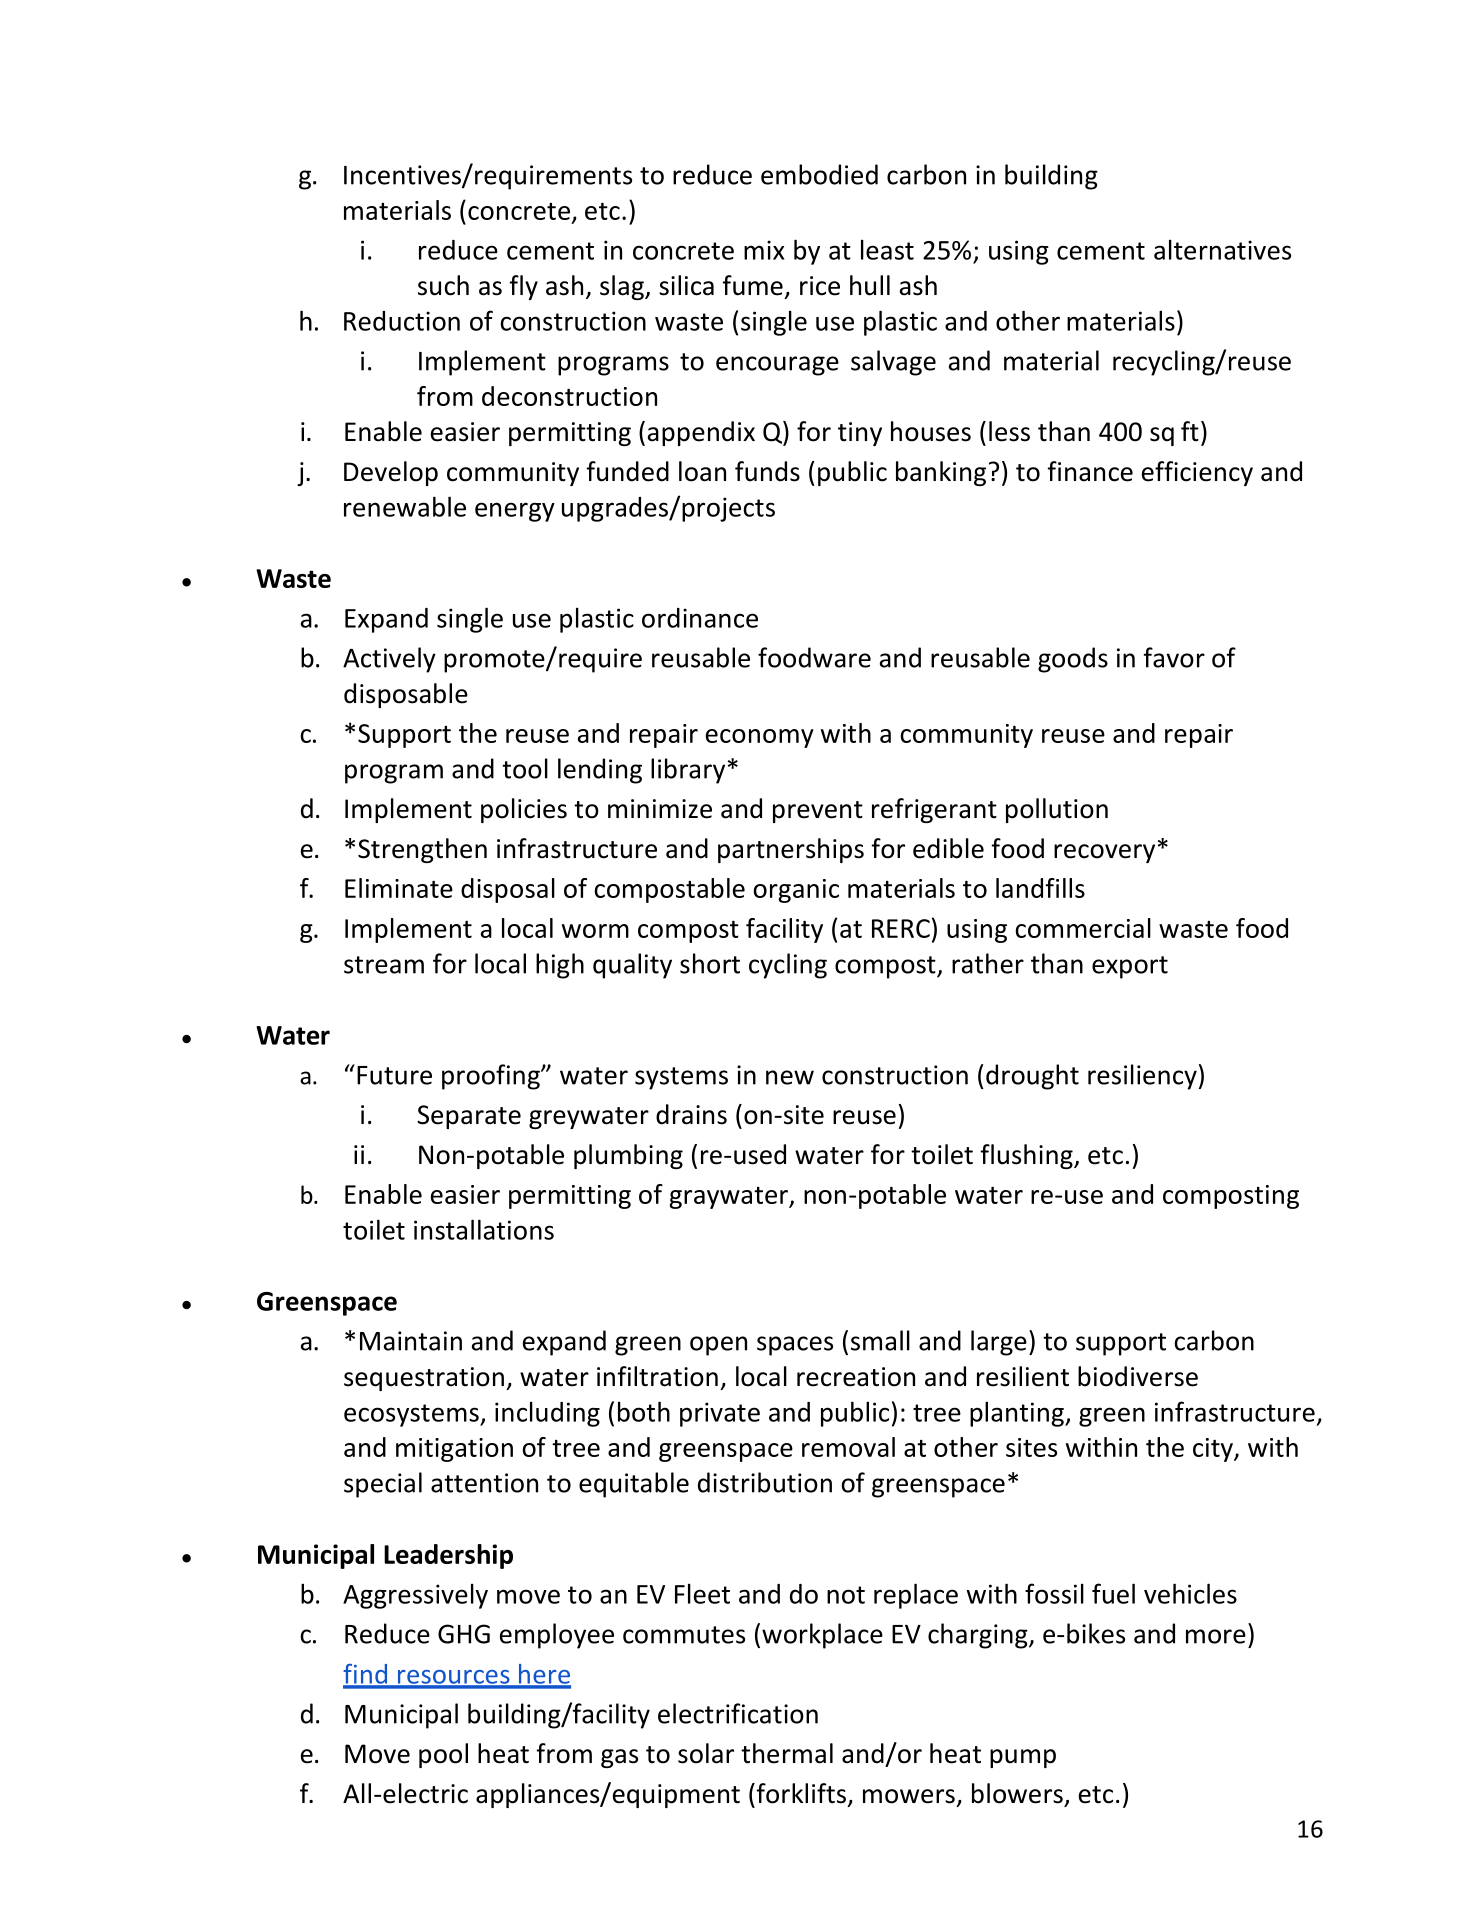  I want to click on removal, so click(848, 1447).
